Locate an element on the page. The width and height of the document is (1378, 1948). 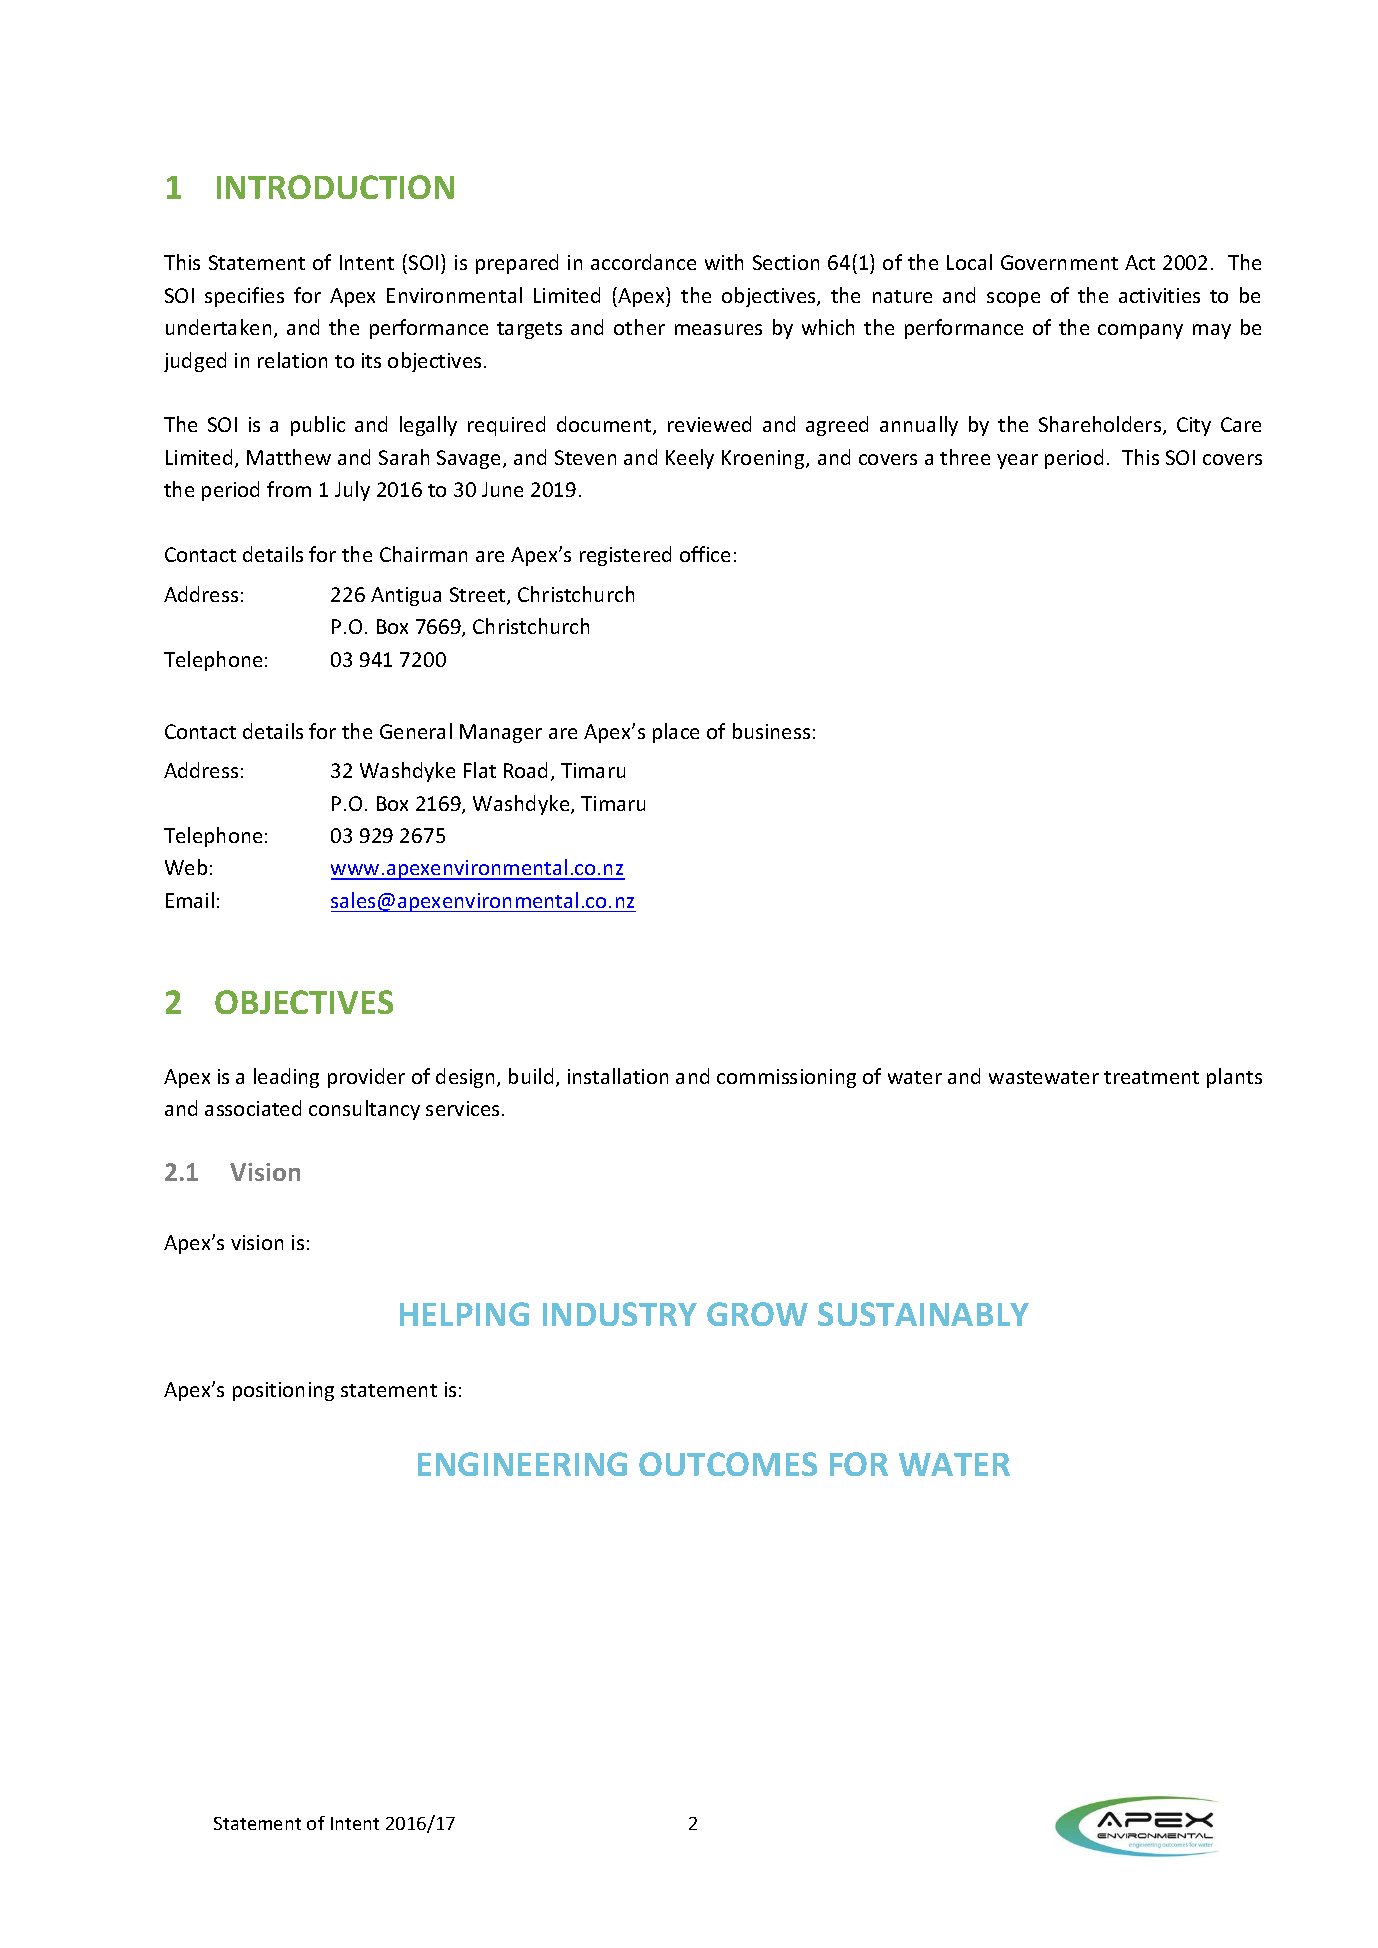
INTRODUCTION is located at coordinates (335, 187).
